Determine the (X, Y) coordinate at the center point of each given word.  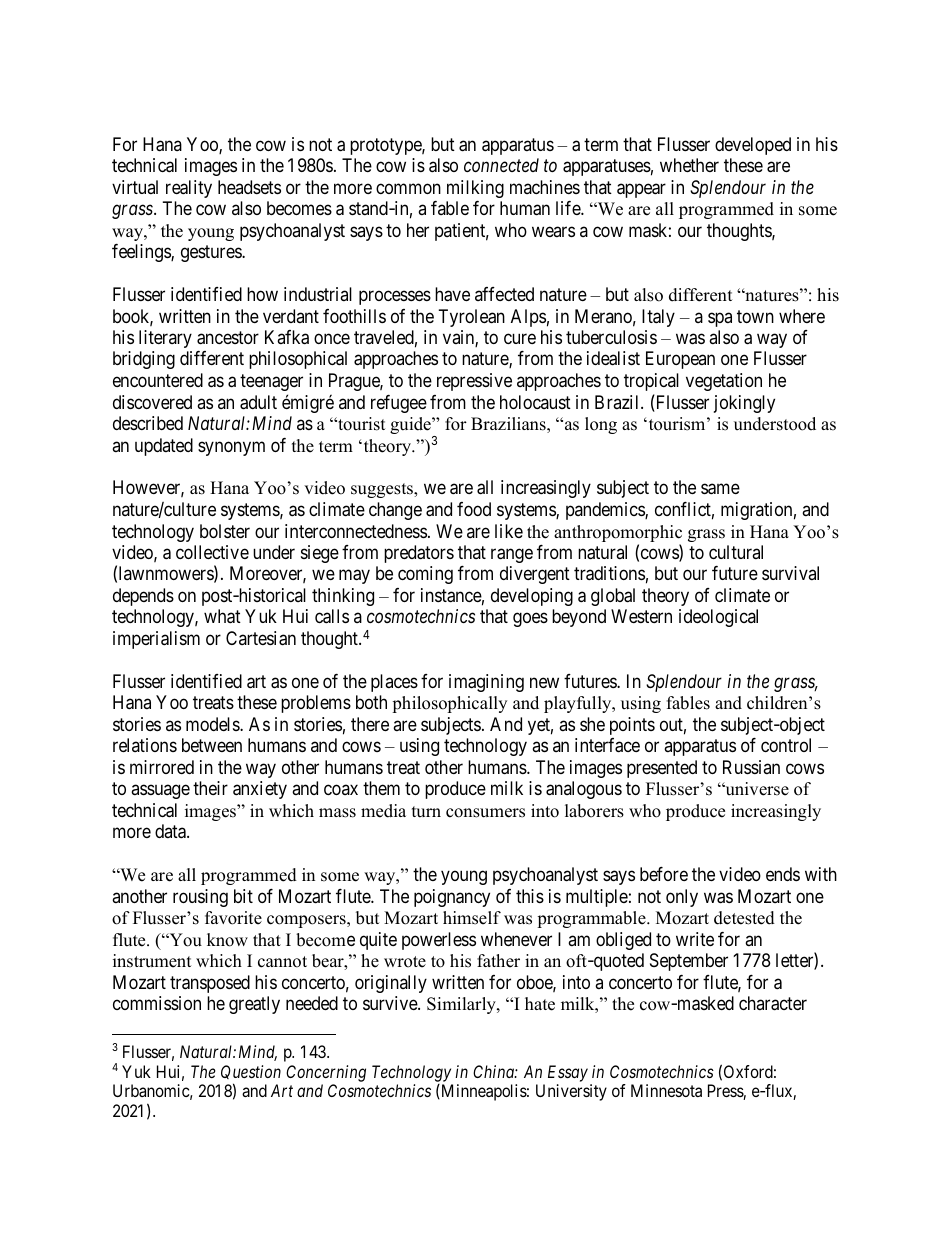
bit (243, 896)
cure (520, 339)
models (213, 724)
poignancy (452, 898)
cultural (736, 552)
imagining (486, 683)
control (786, 745)
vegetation (724, 382)
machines (545, 187)
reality (189, 189)
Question (251, 1074)
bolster (225, 531)
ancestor (228, 338)
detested (744, 918)
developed (753, 146)
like (509, 531)
